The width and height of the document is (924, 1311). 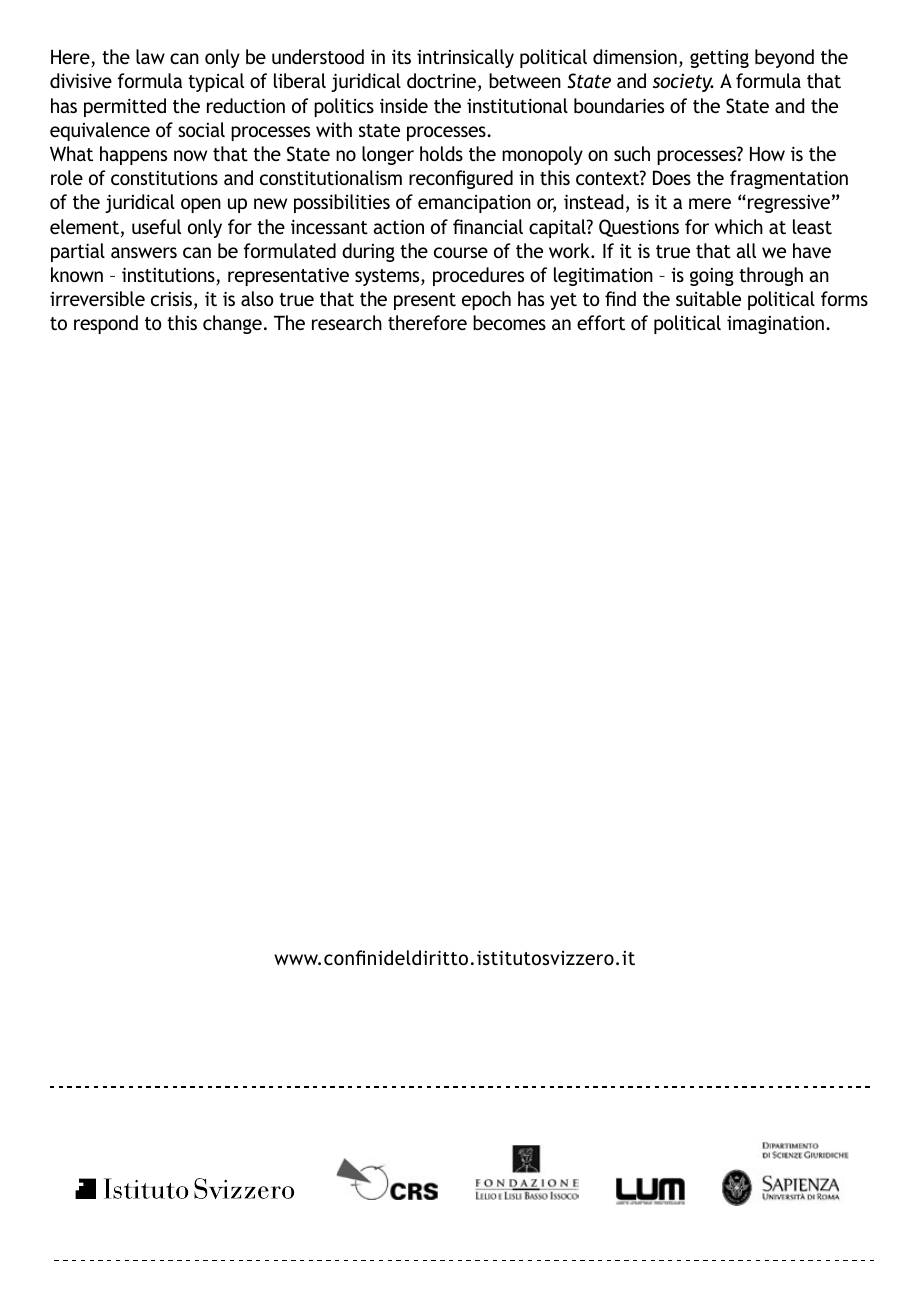 What do you see at coordinates (106, 324) in the document?
I see `respond` at bounding box center [106, 324].
